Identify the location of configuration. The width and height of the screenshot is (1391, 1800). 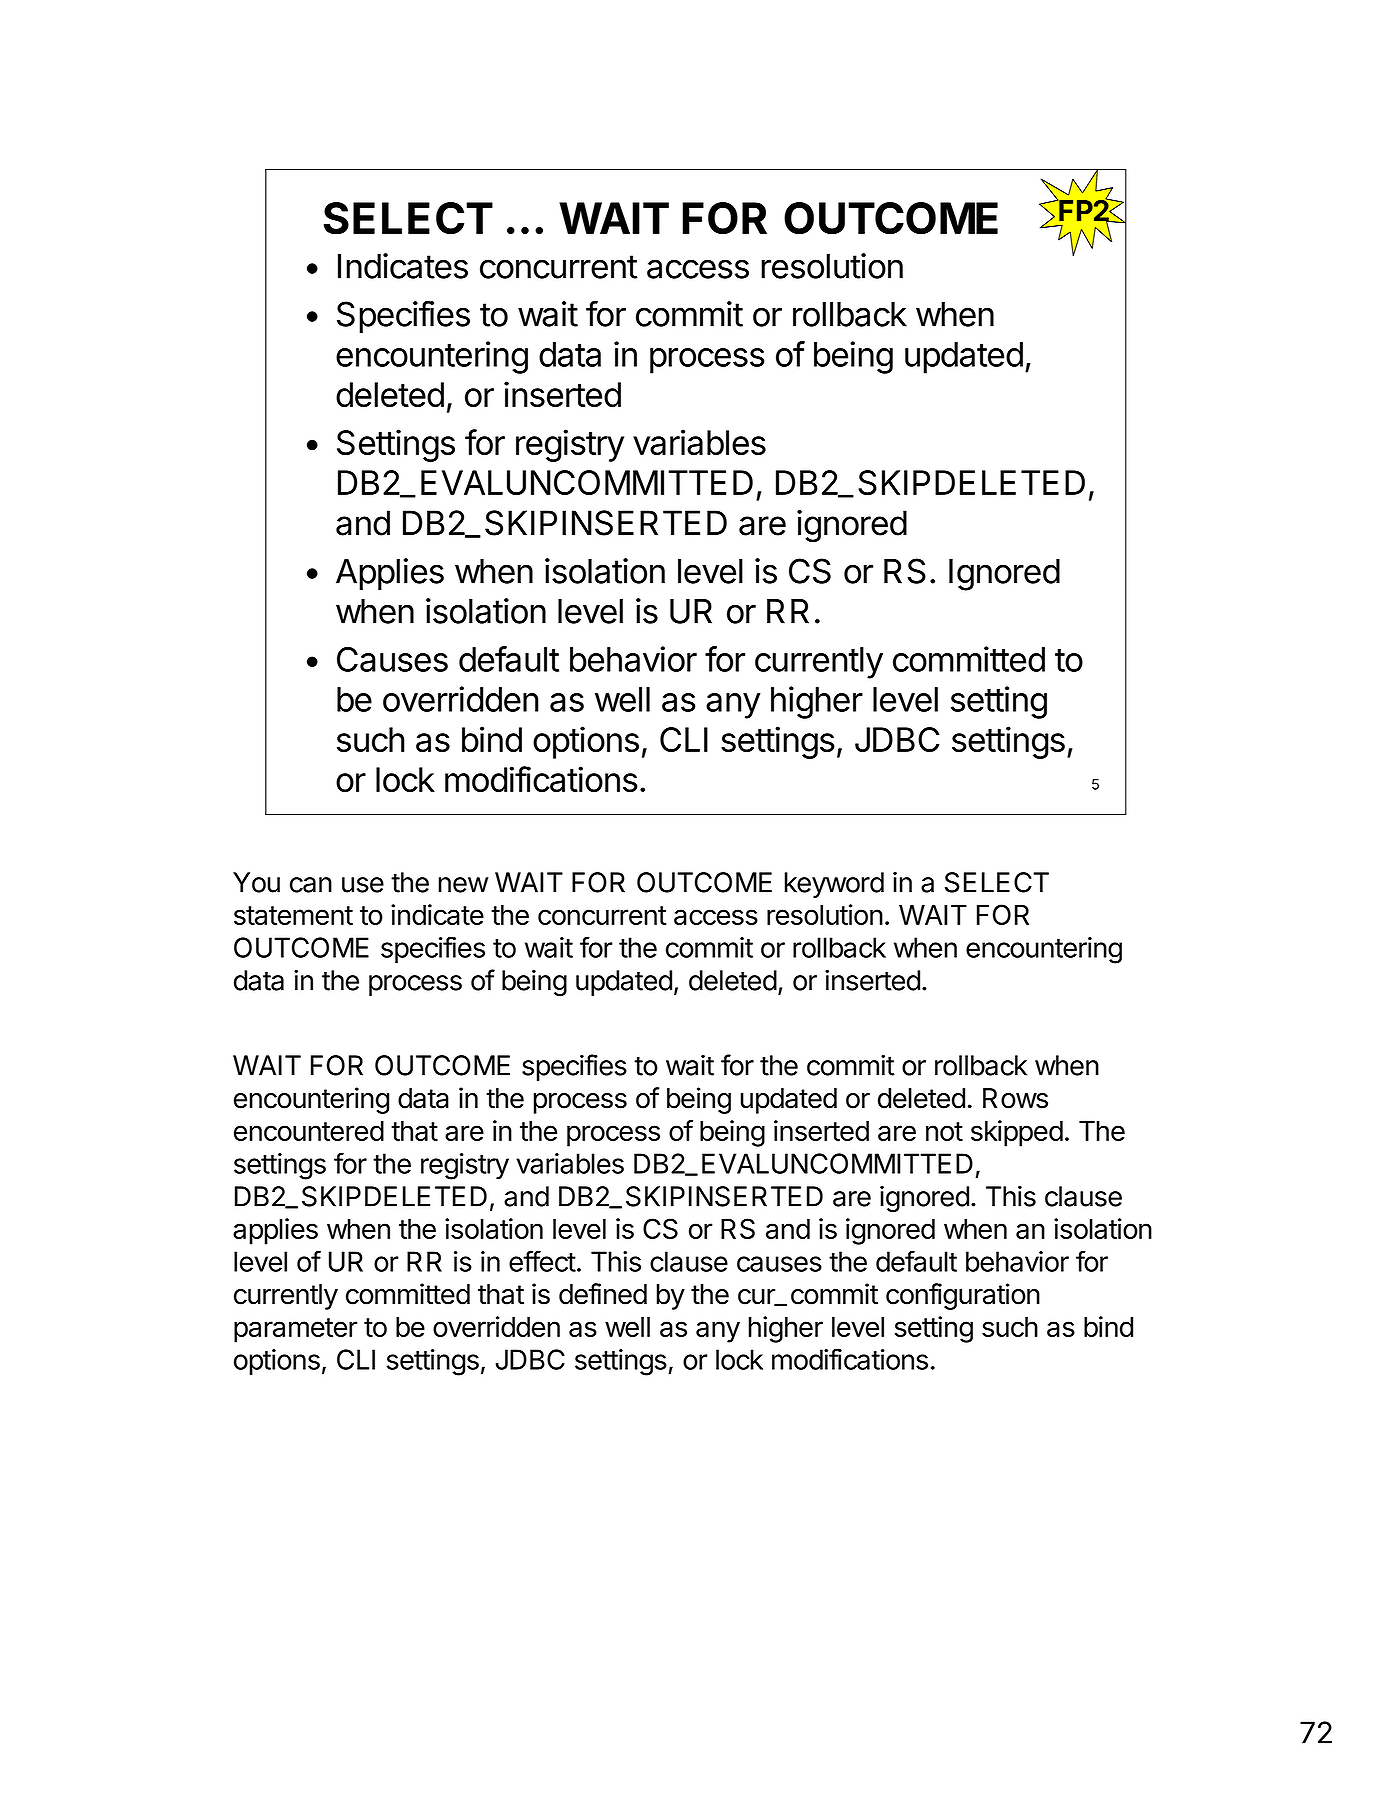
(963, 1296).
